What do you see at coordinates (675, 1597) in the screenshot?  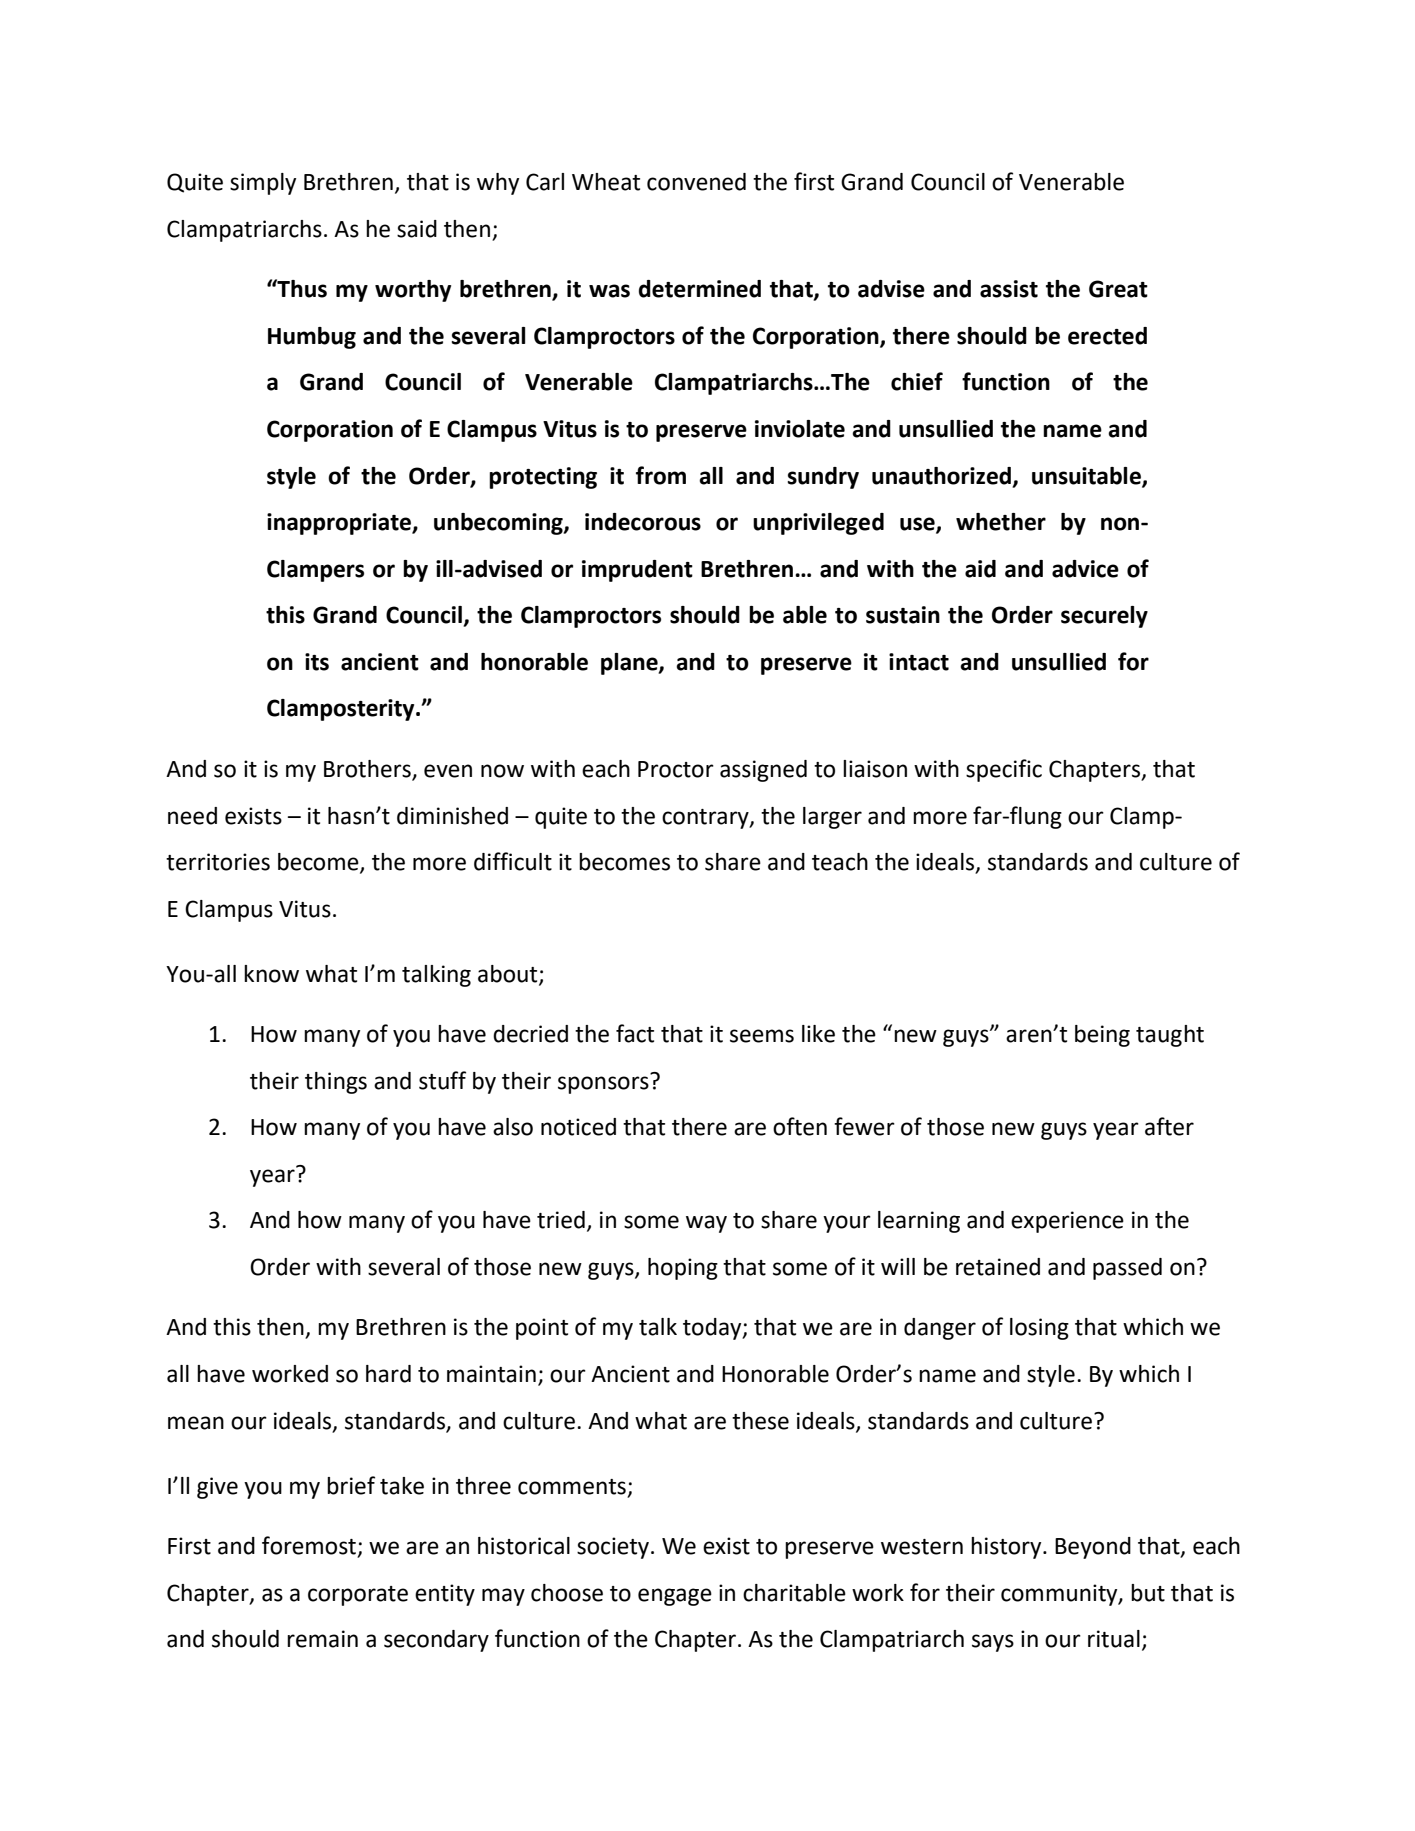 I see `engage` at bounding box center [675, 1597].
